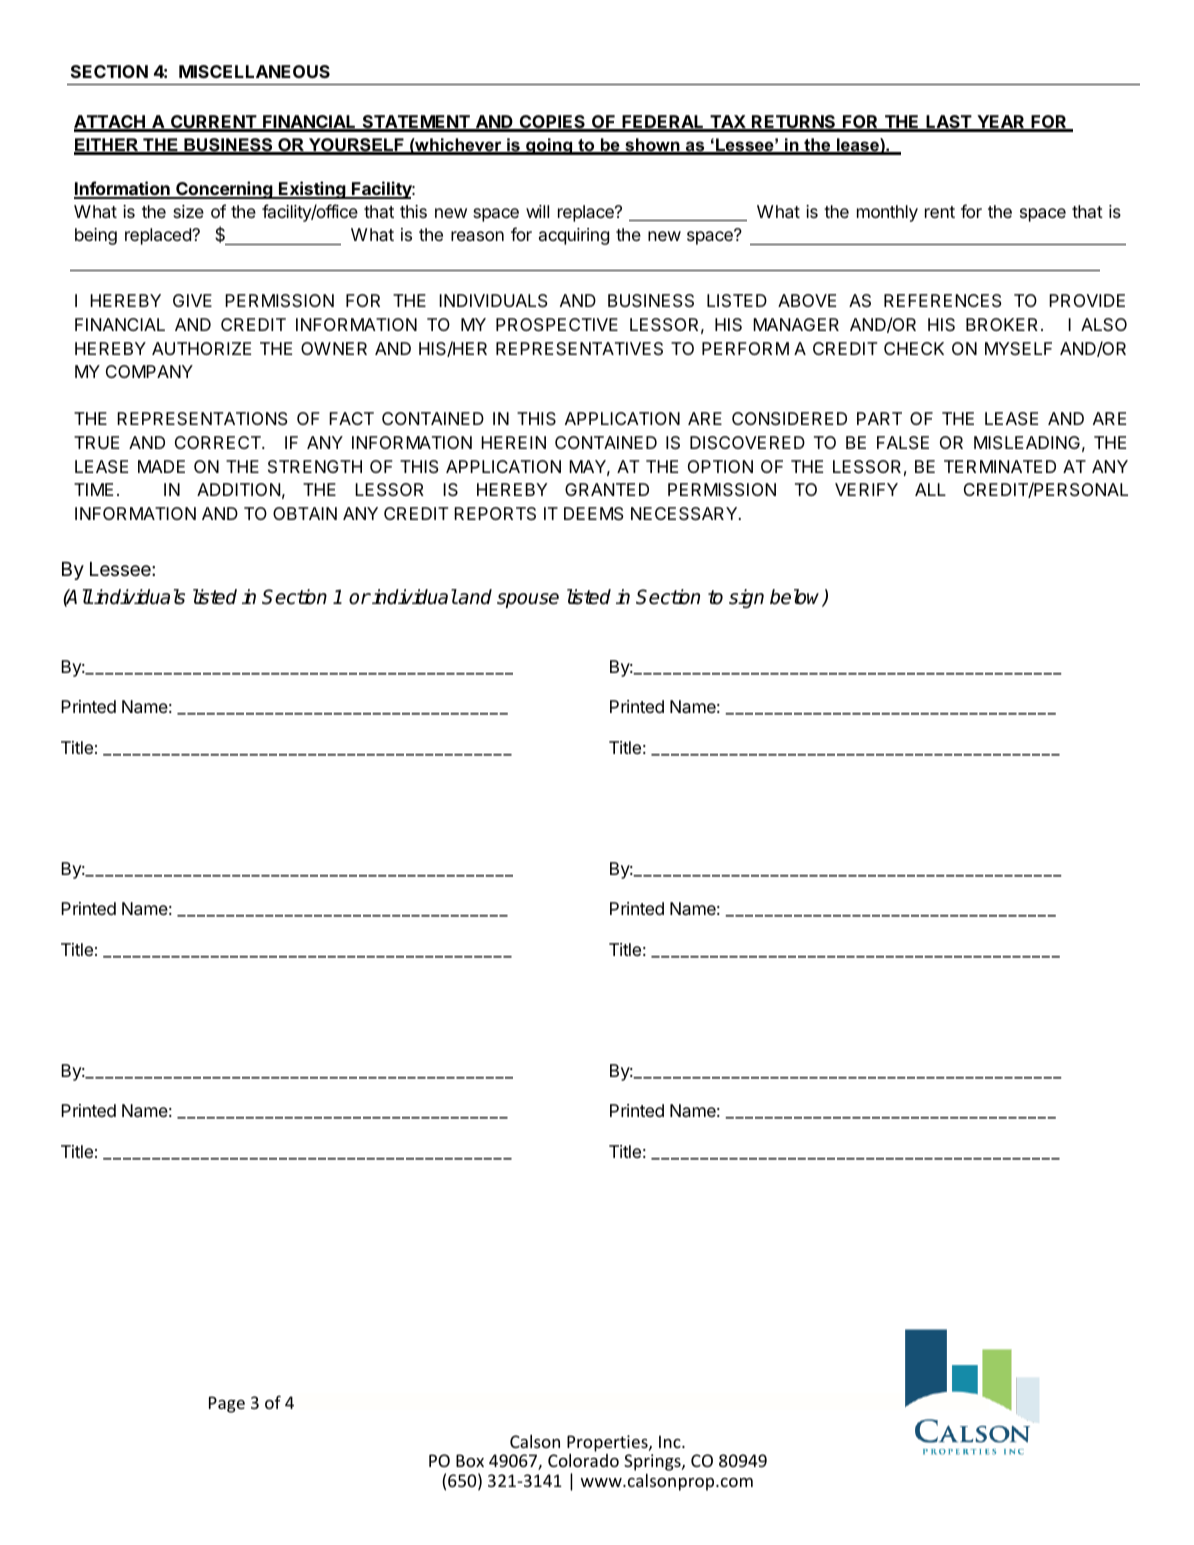 The height and width of the page is (1545, 1194). I want to click on Page, so click(227, 1404).
